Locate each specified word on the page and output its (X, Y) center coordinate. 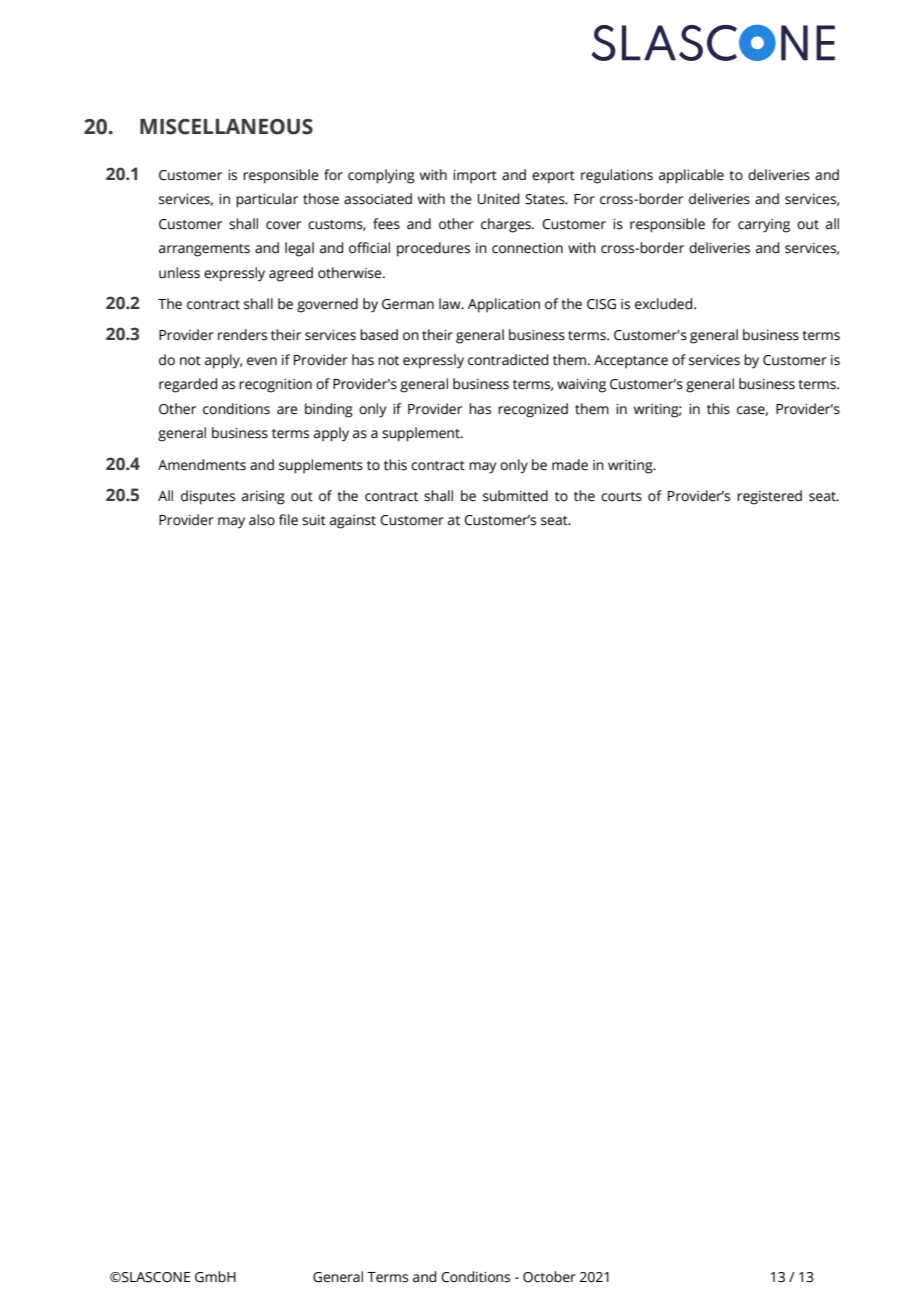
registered (769, 497)
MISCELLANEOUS (226, 127)
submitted (515, 496)
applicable (691, 176)
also (262, 520)
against (353, 522)
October (549, 1277)
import (475, 177)
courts (621, 497)
